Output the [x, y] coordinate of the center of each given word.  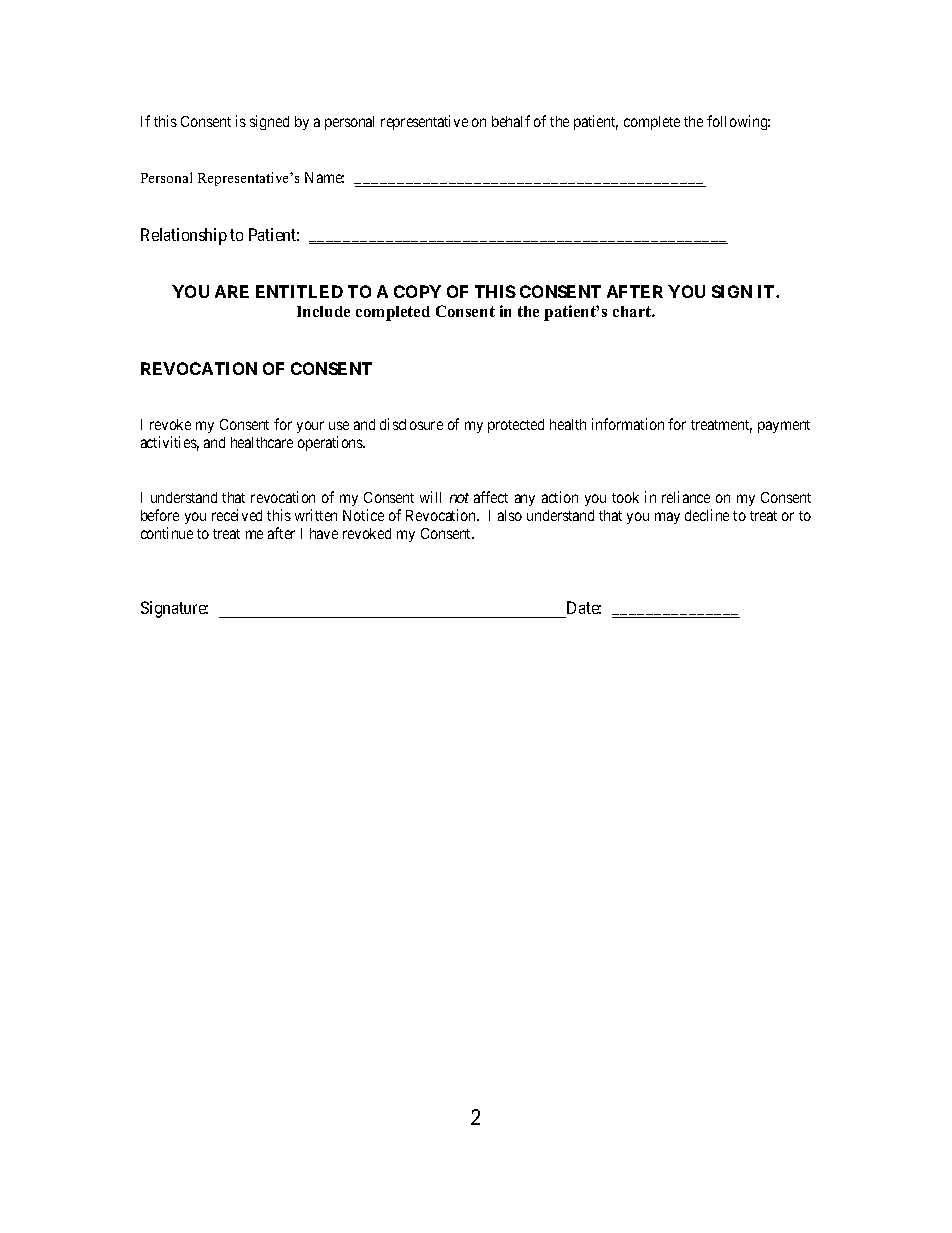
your [310, 427]
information [628, 424]
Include [323, 311]
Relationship [184, 236]
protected [516, 426]
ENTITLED [299, 291]
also [510, 515]
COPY [417, 291]
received [237, 515]
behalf [511, 121]
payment [784, 426]
